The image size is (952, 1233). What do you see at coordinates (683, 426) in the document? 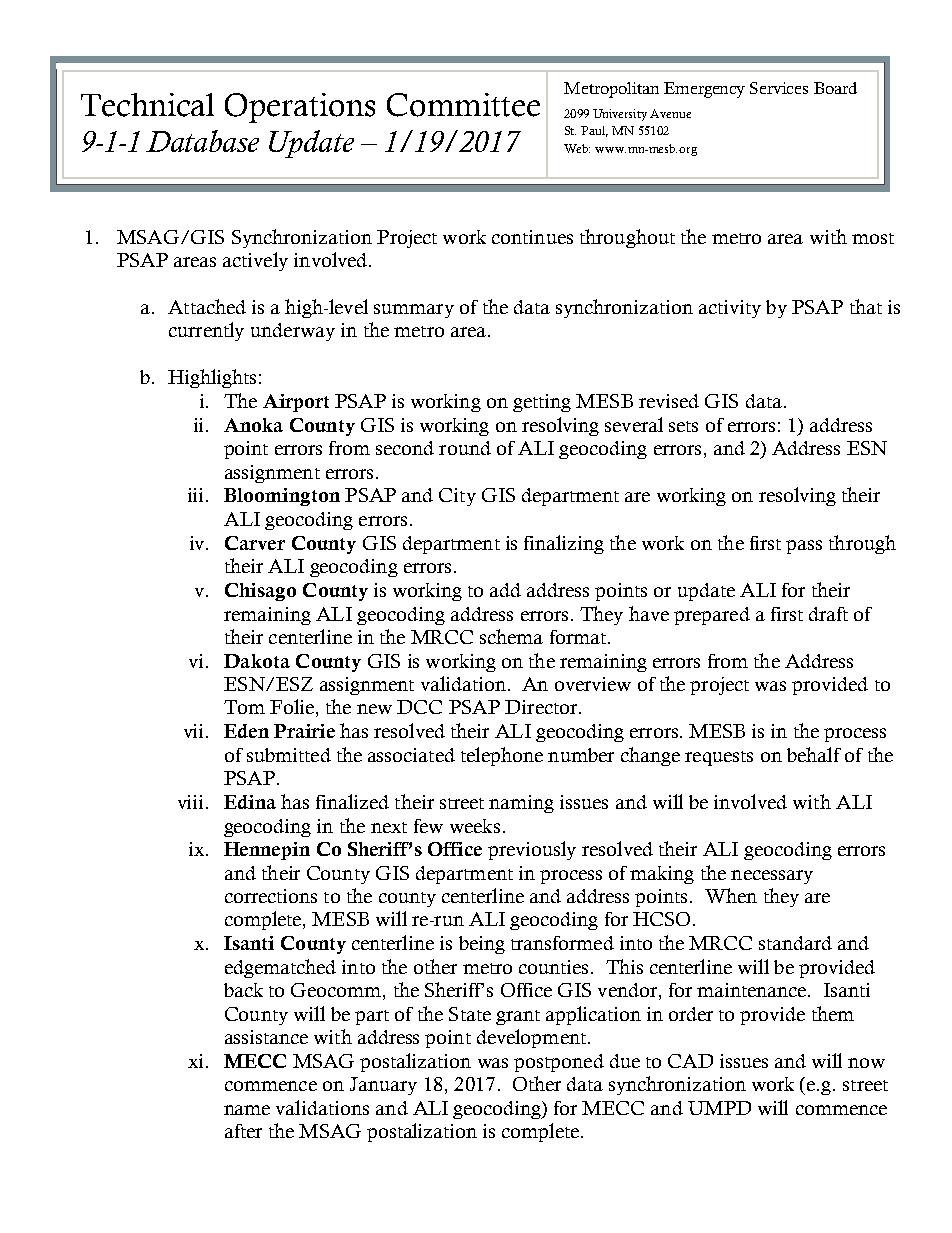
I see `sets` at bounding box center [683, 426].
